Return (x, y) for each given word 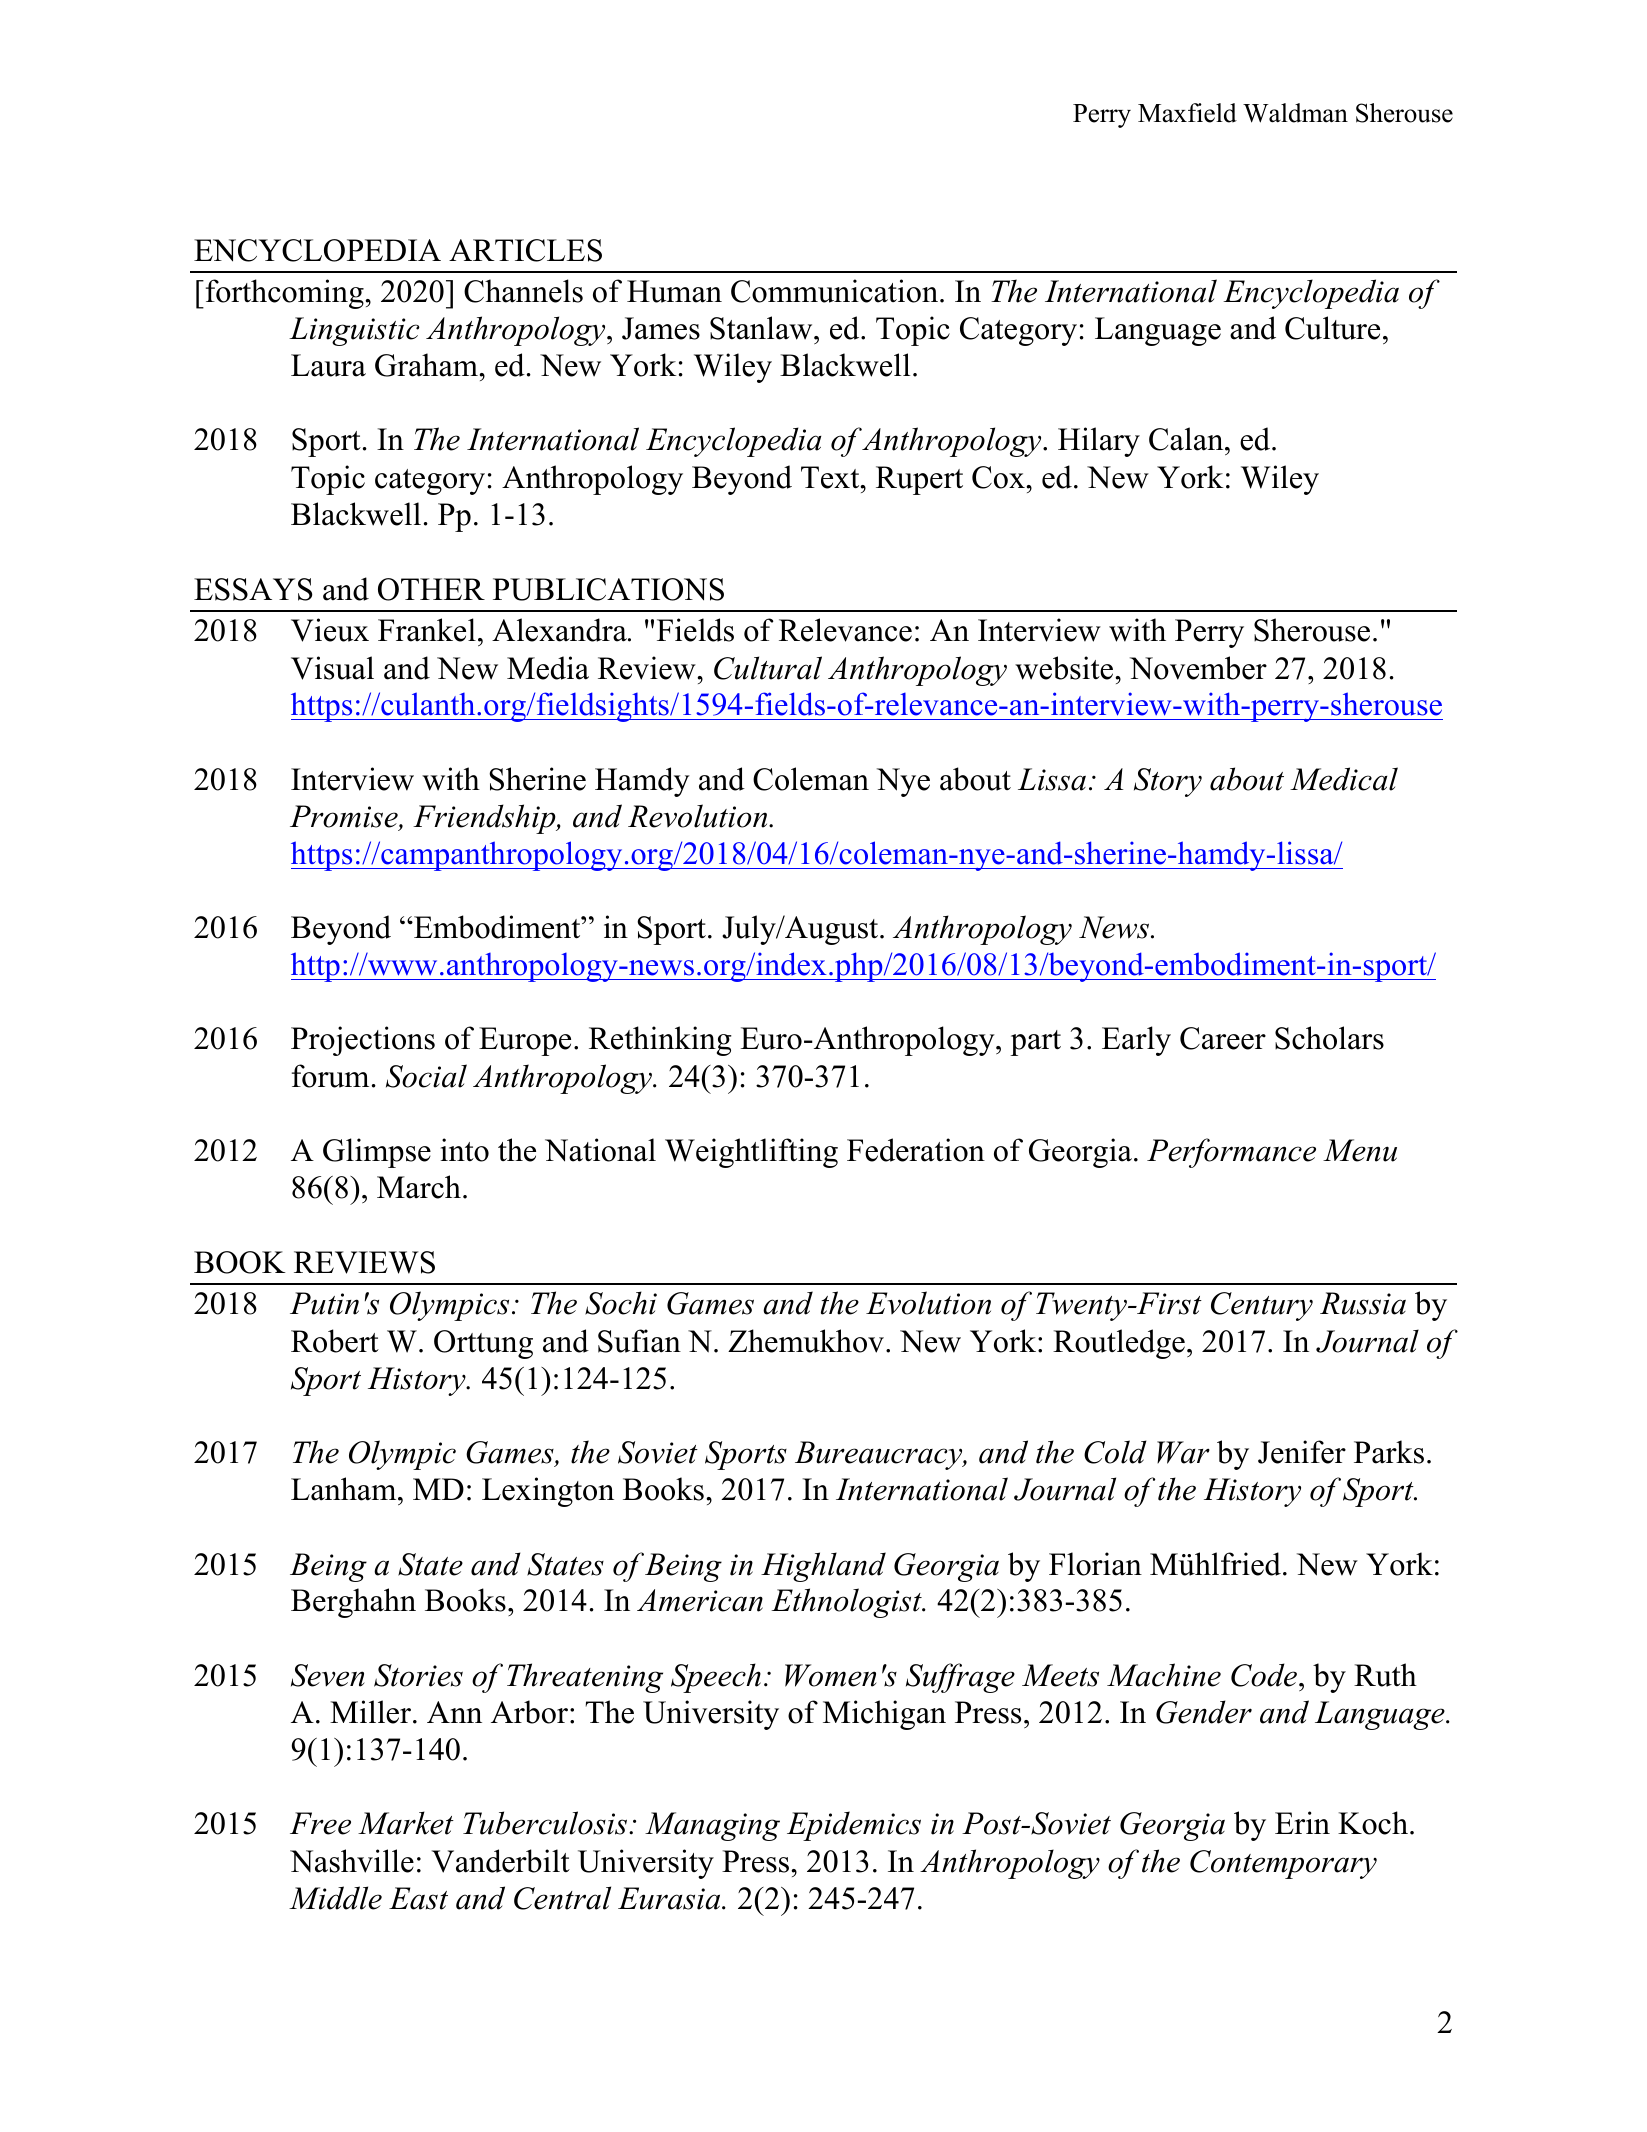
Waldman (1295, 113)
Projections (363, 1041)
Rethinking (660, 1041)
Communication (836, 291)
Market (406, 1823)
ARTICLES (525, 250)
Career (1223, 1038)
